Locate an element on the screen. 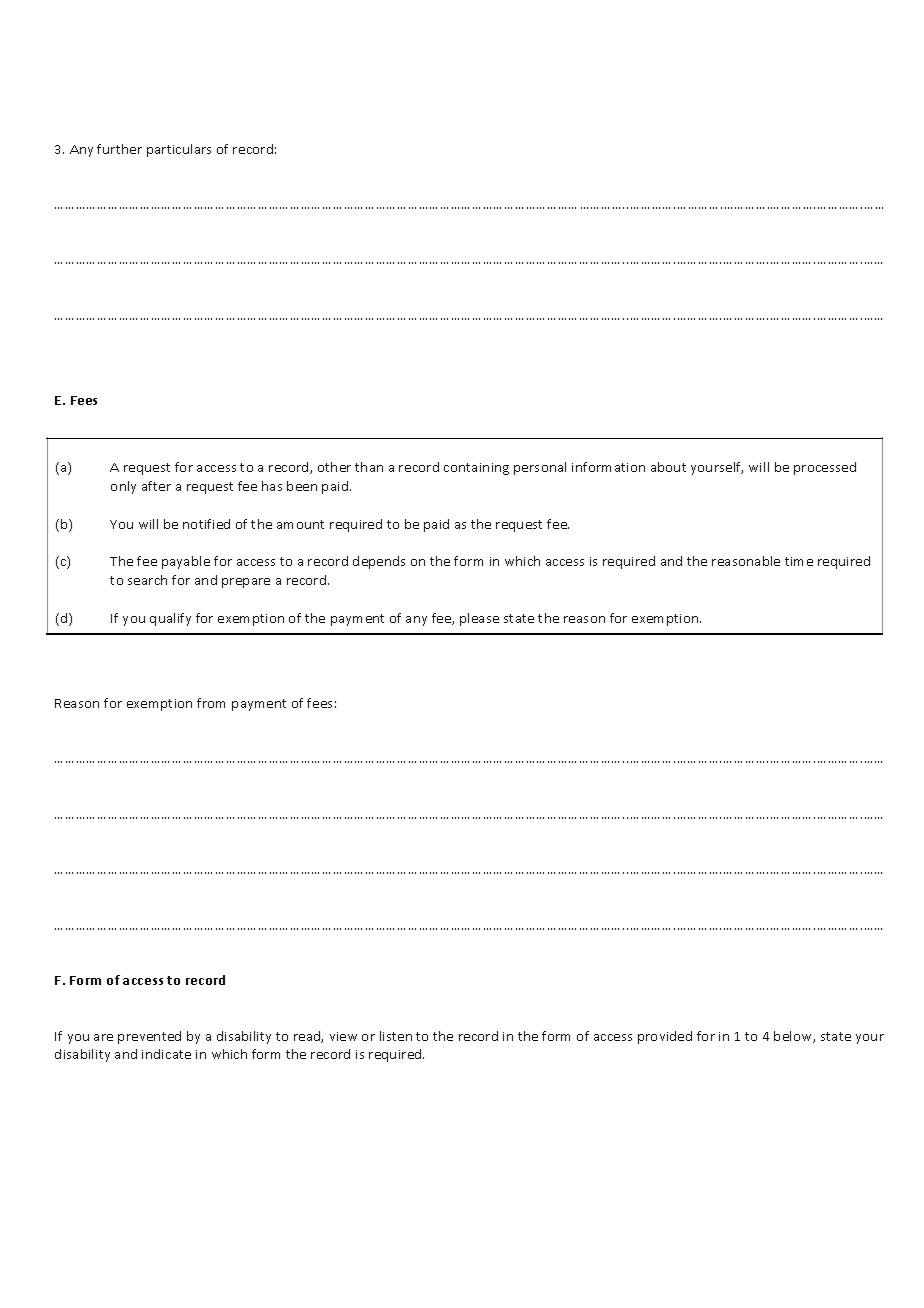 The width and height of the screenshot is (924, 1308). below is located at coordinates (794, 1037).
